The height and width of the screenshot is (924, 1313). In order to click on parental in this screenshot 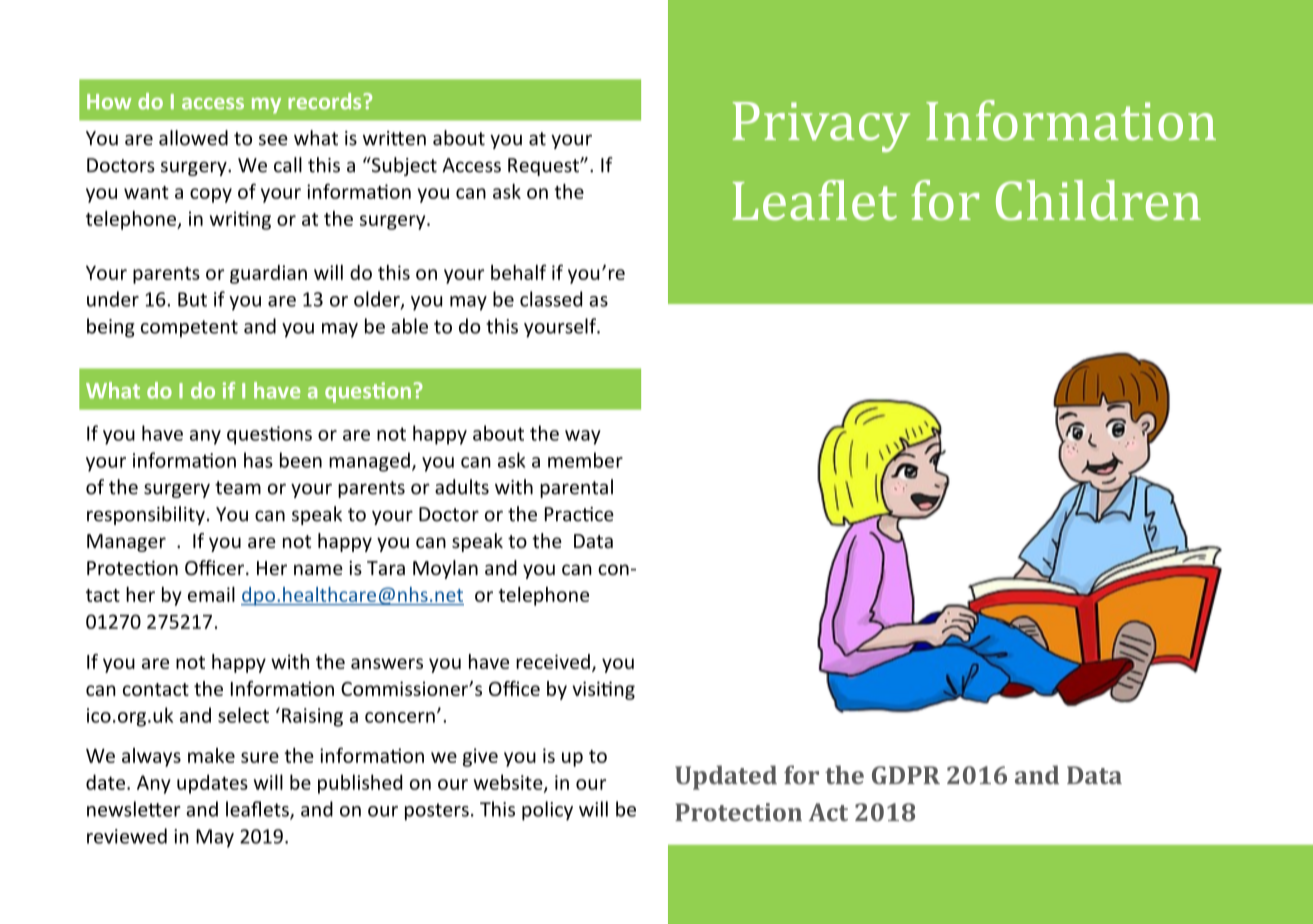, I will do `click(576, 488)`.
